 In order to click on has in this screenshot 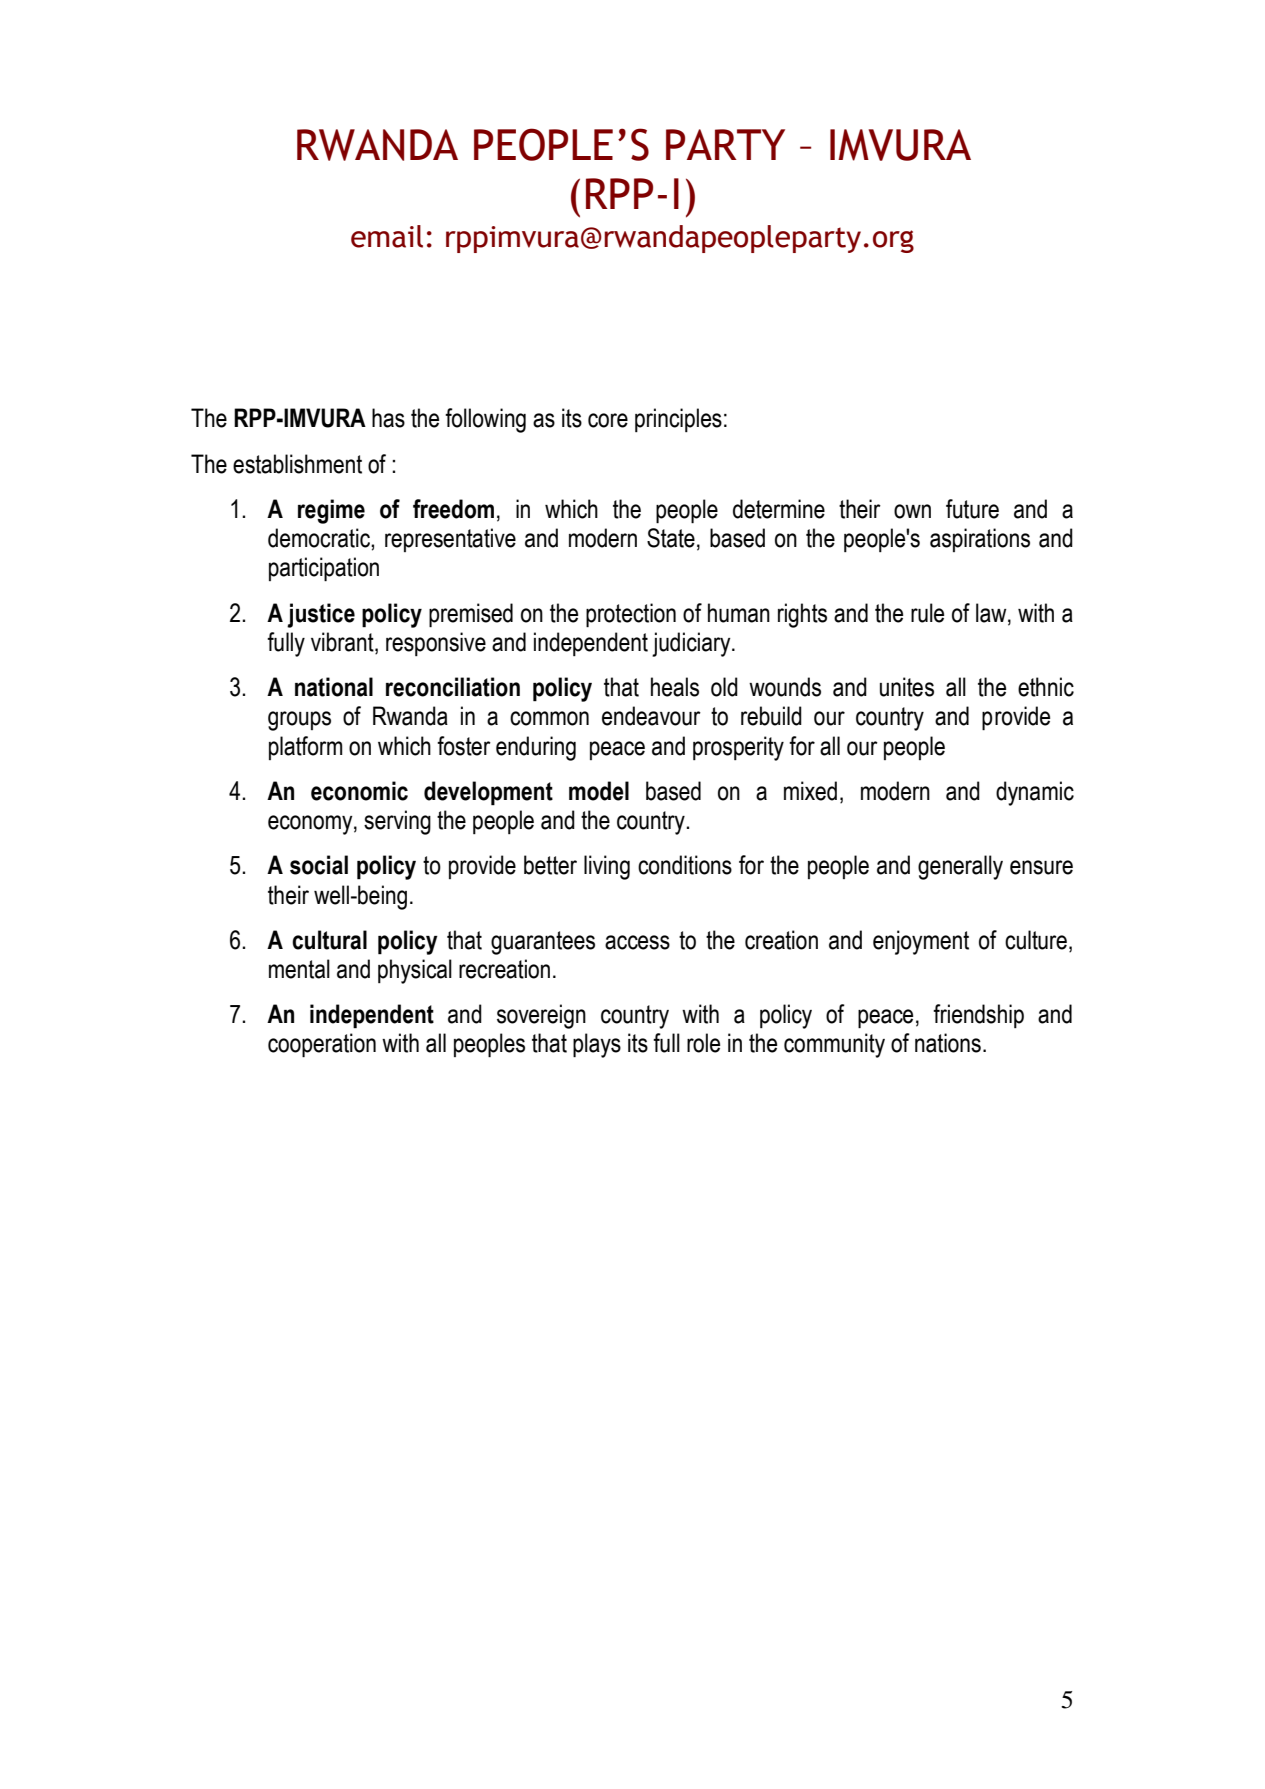, I will do `click(388, 418)`.
